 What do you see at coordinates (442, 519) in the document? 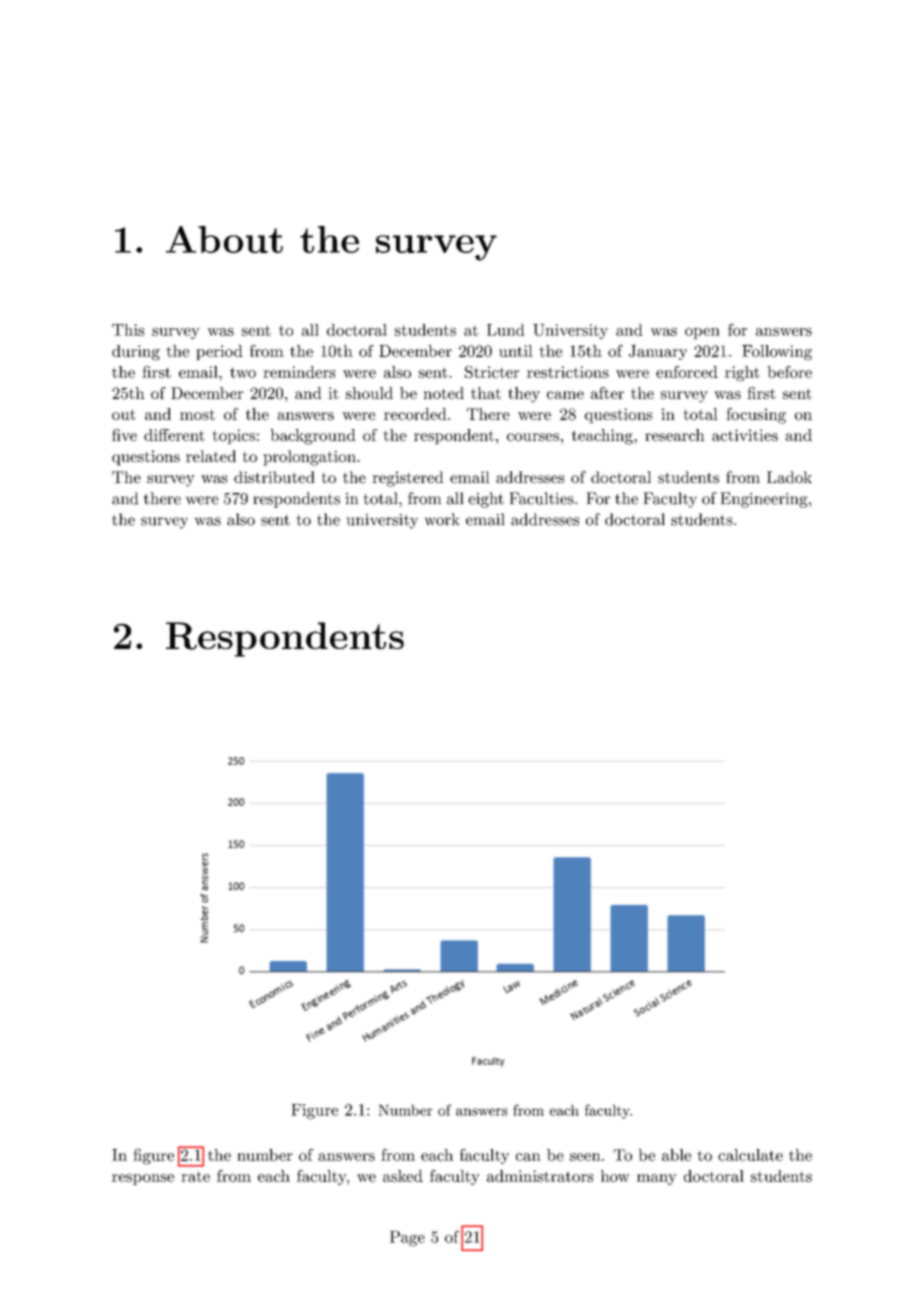
I see `work` at bounding box center [442, 519].
